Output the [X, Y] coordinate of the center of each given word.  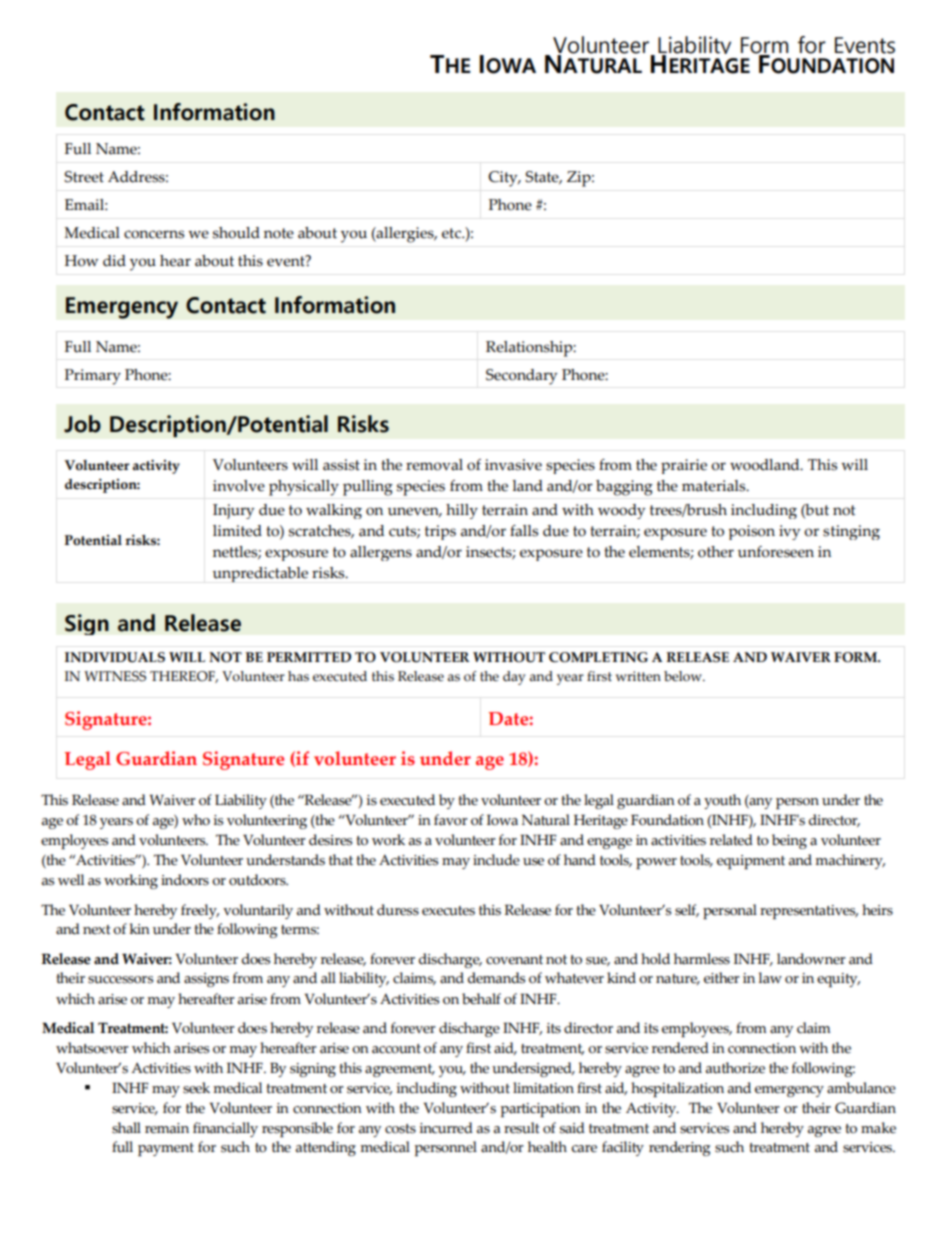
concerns [154, 234]
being [789, 841]
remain [167, 1128]
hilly [462, 511]
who [196, 820]
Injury [234, 511]
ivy [790, 532]
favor [451, 820]
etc [452, 233]
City [504, 179]
